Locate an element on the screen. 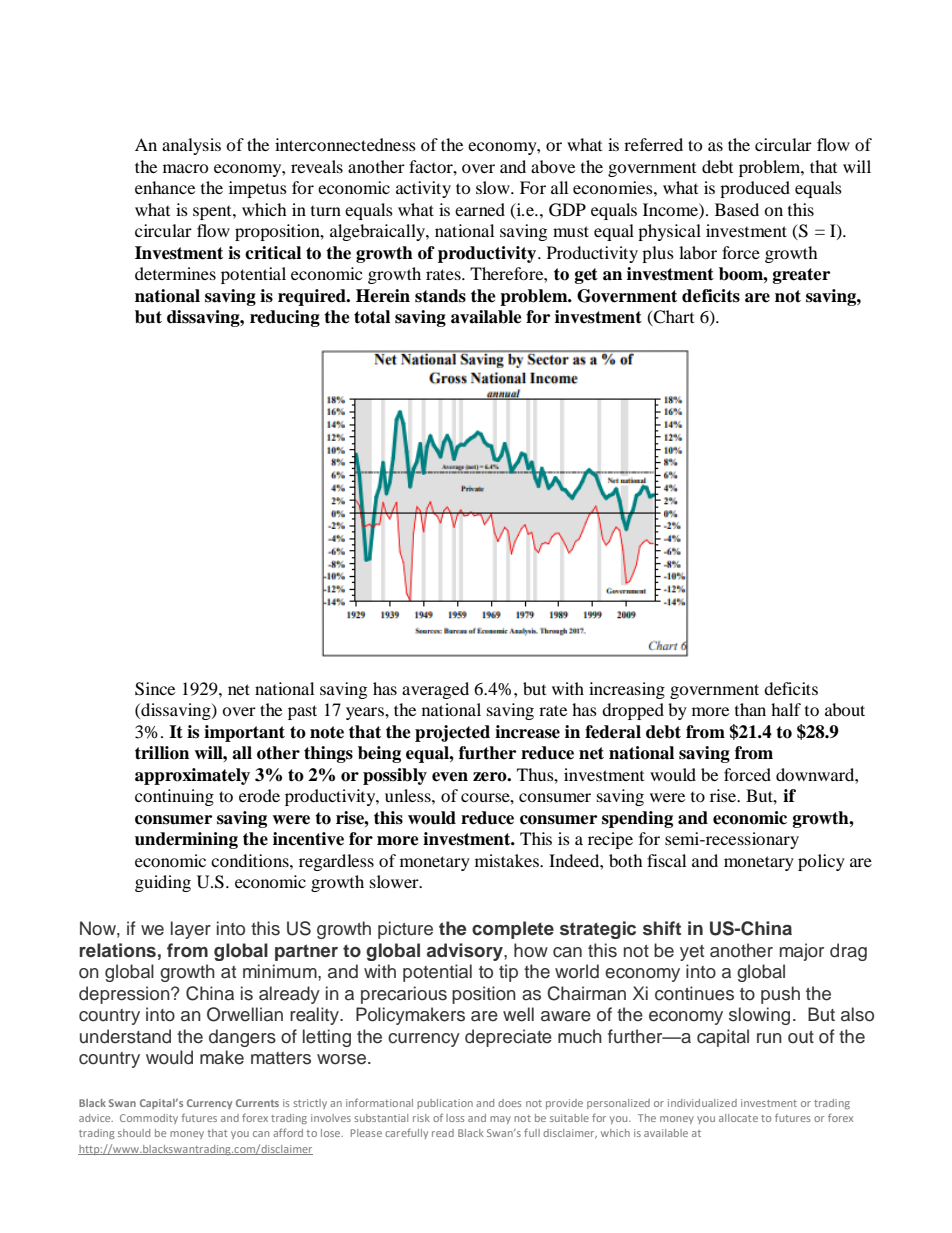 Image resolution: width=952 pixels, height=1233 pixels. than is located at coordinates (750, 709).
